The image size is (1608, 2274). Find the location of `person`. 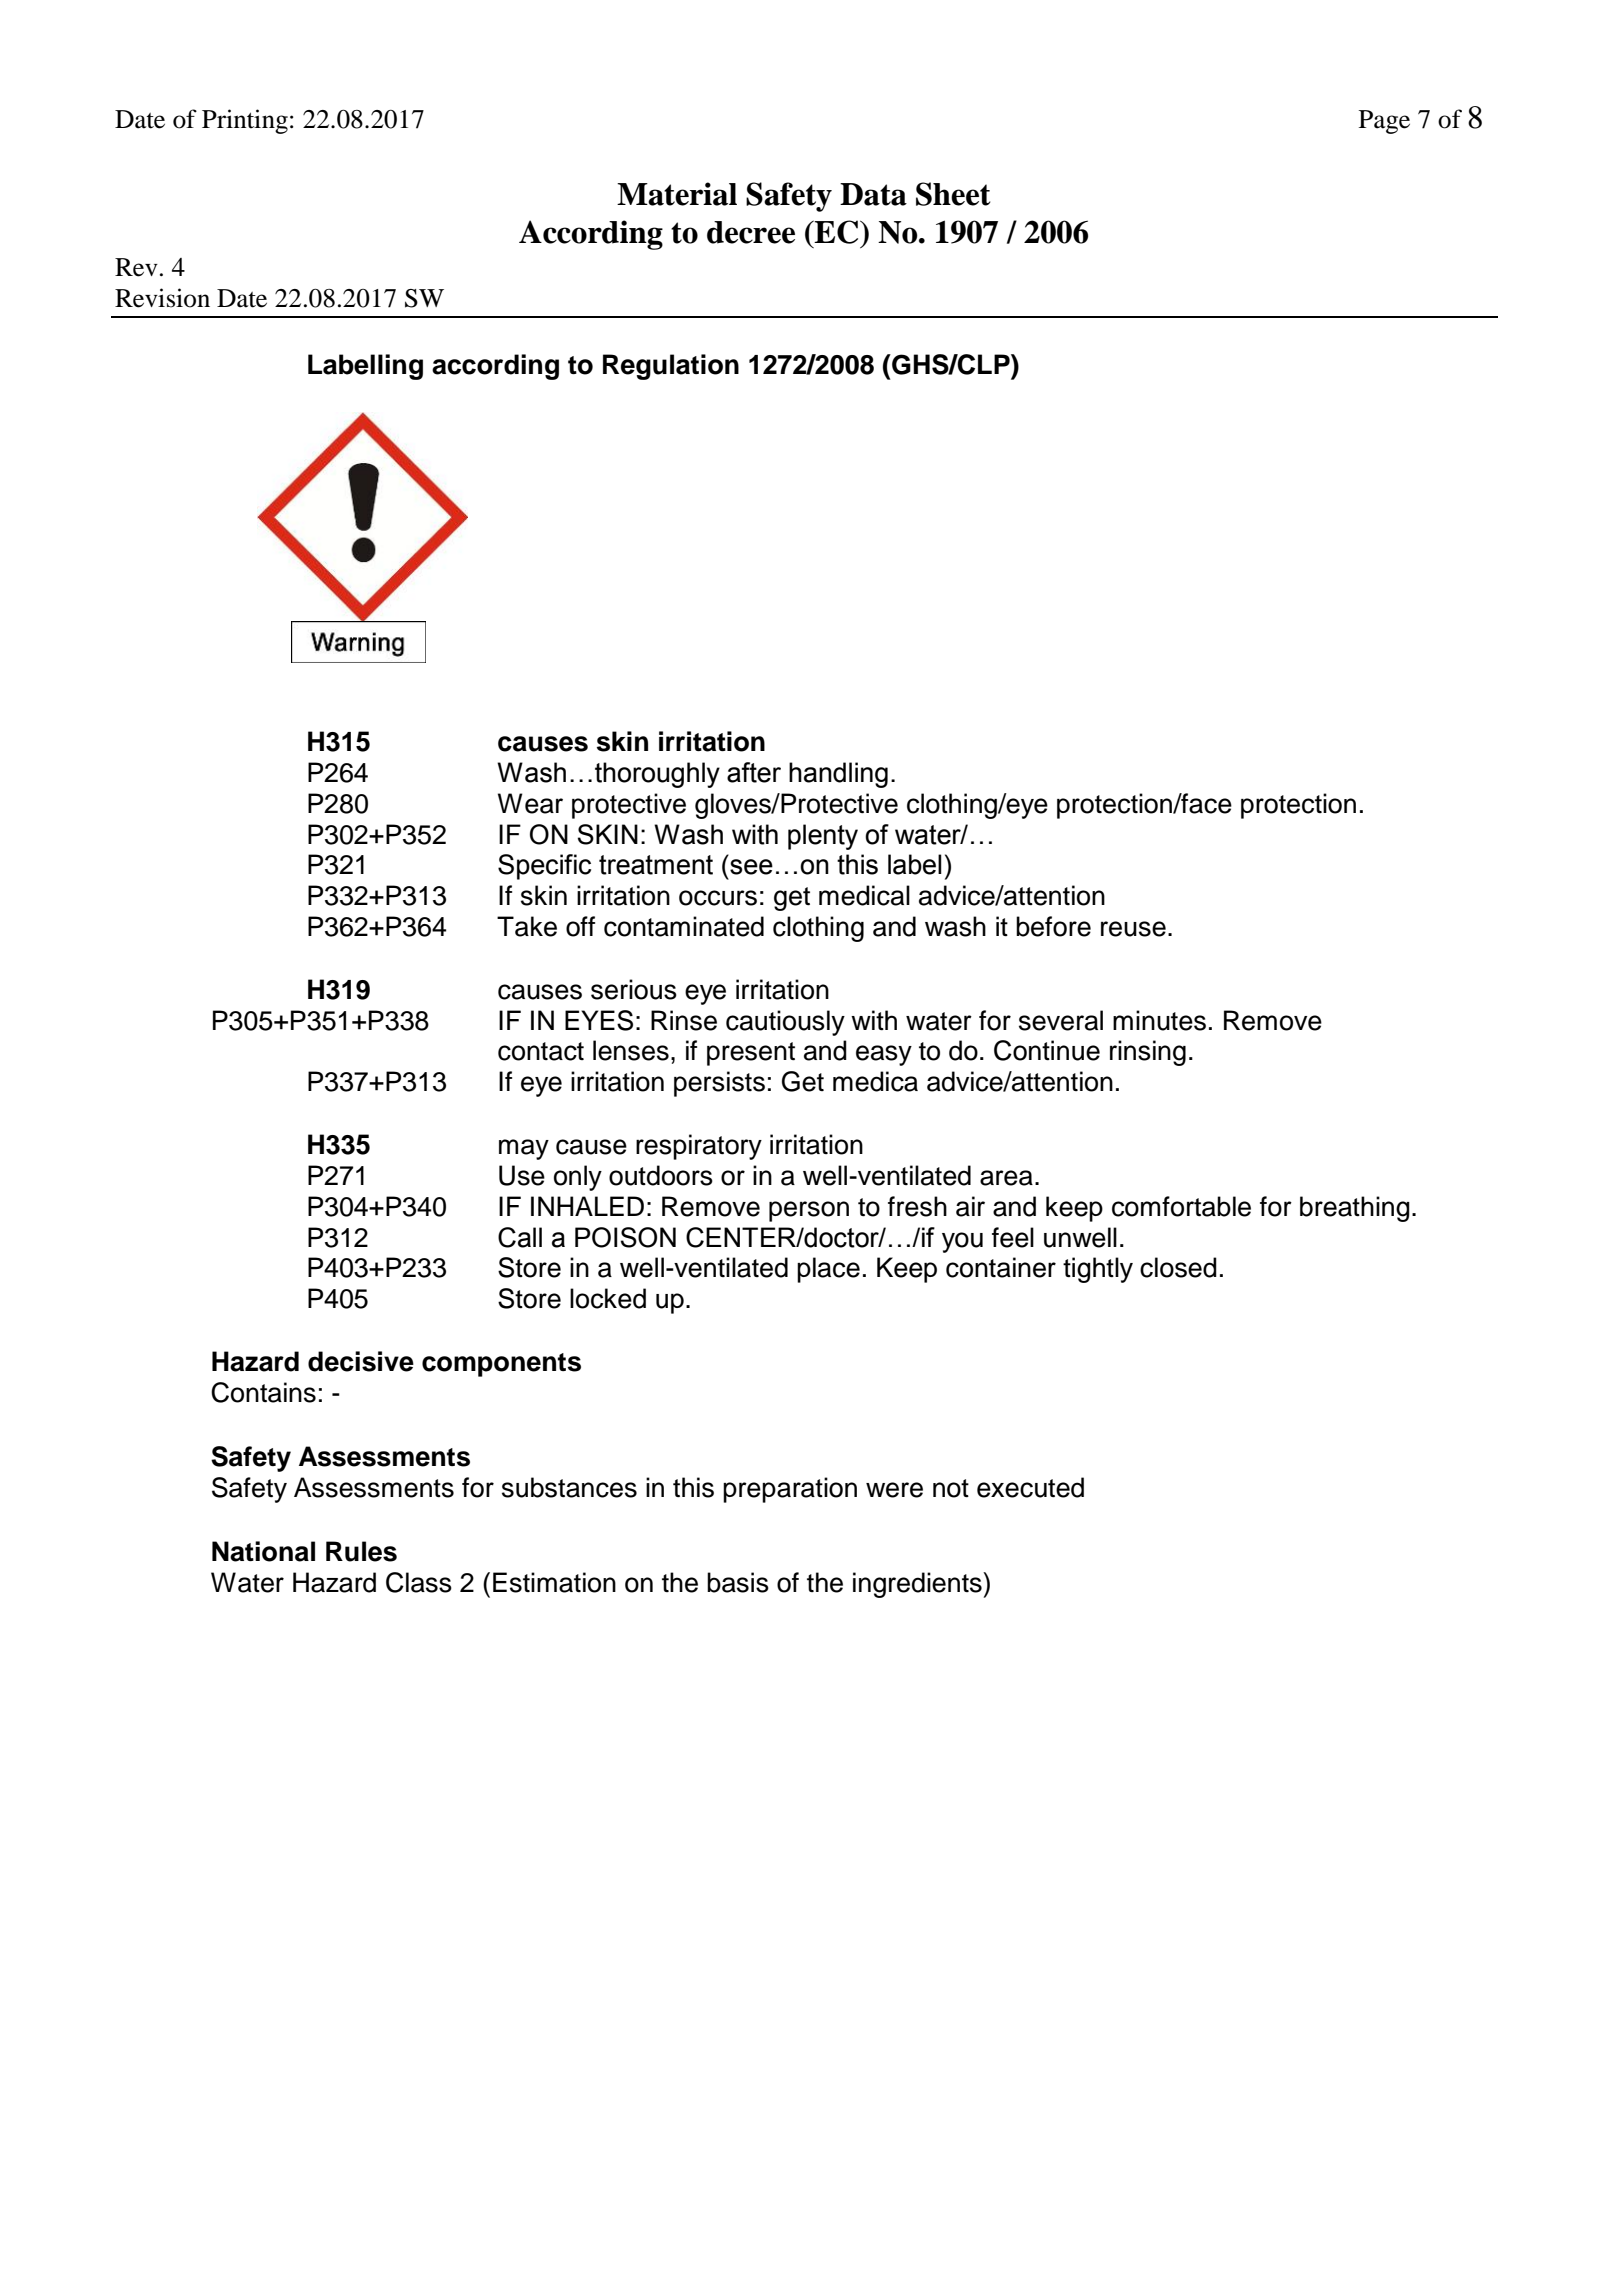

person is located at coordinates (809, 1211).
